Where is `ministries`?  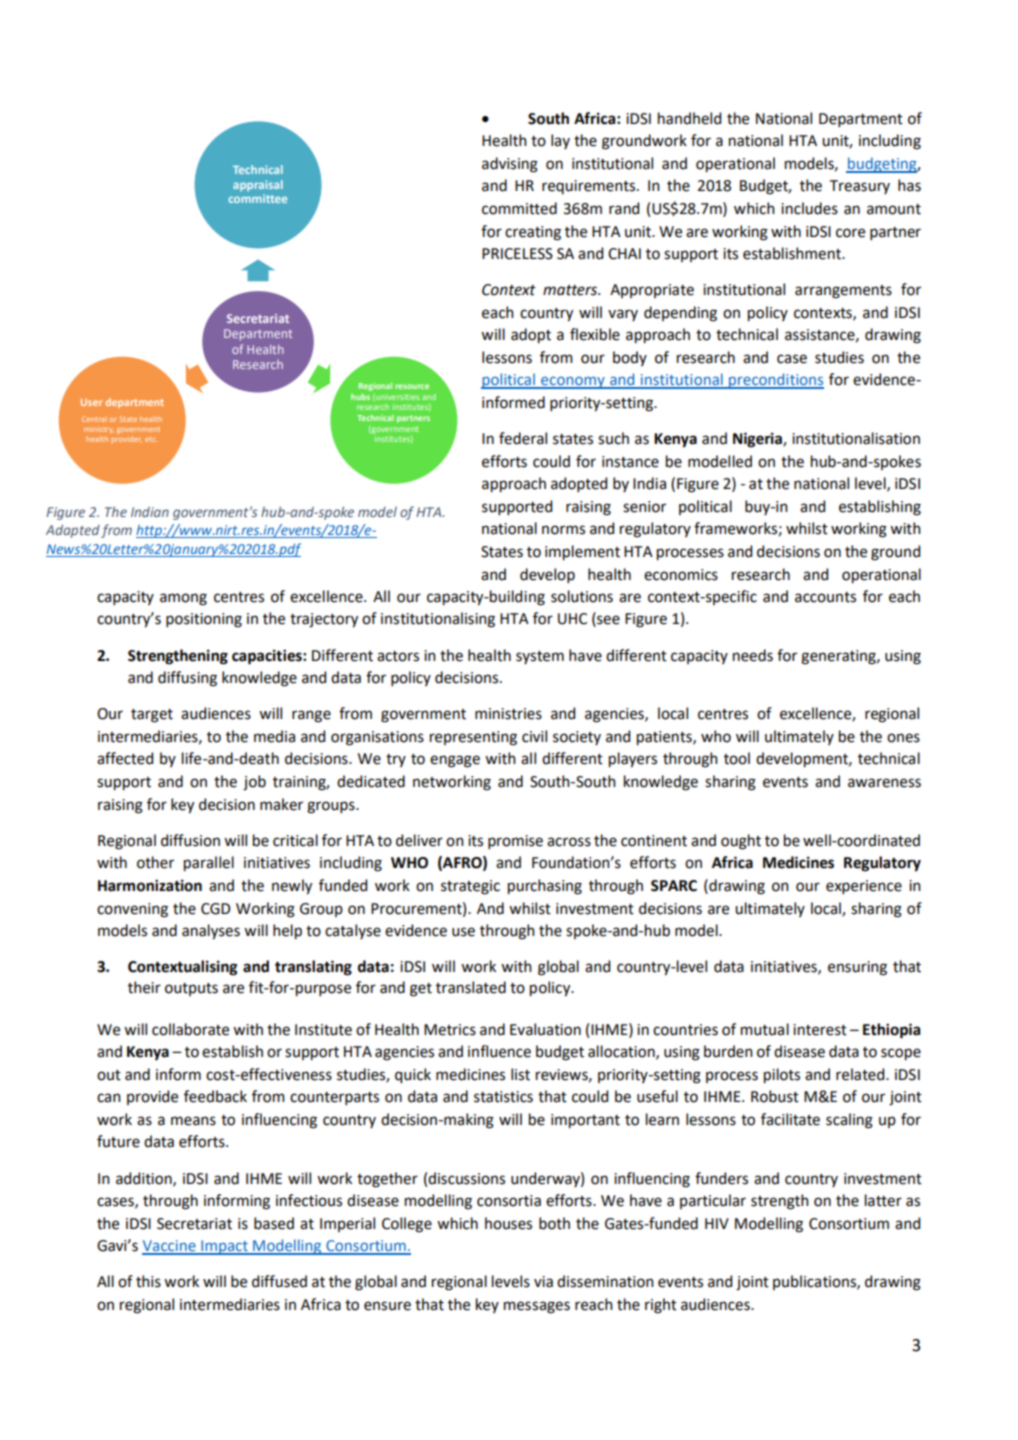
ministries is located at coordinates (508, 714).
